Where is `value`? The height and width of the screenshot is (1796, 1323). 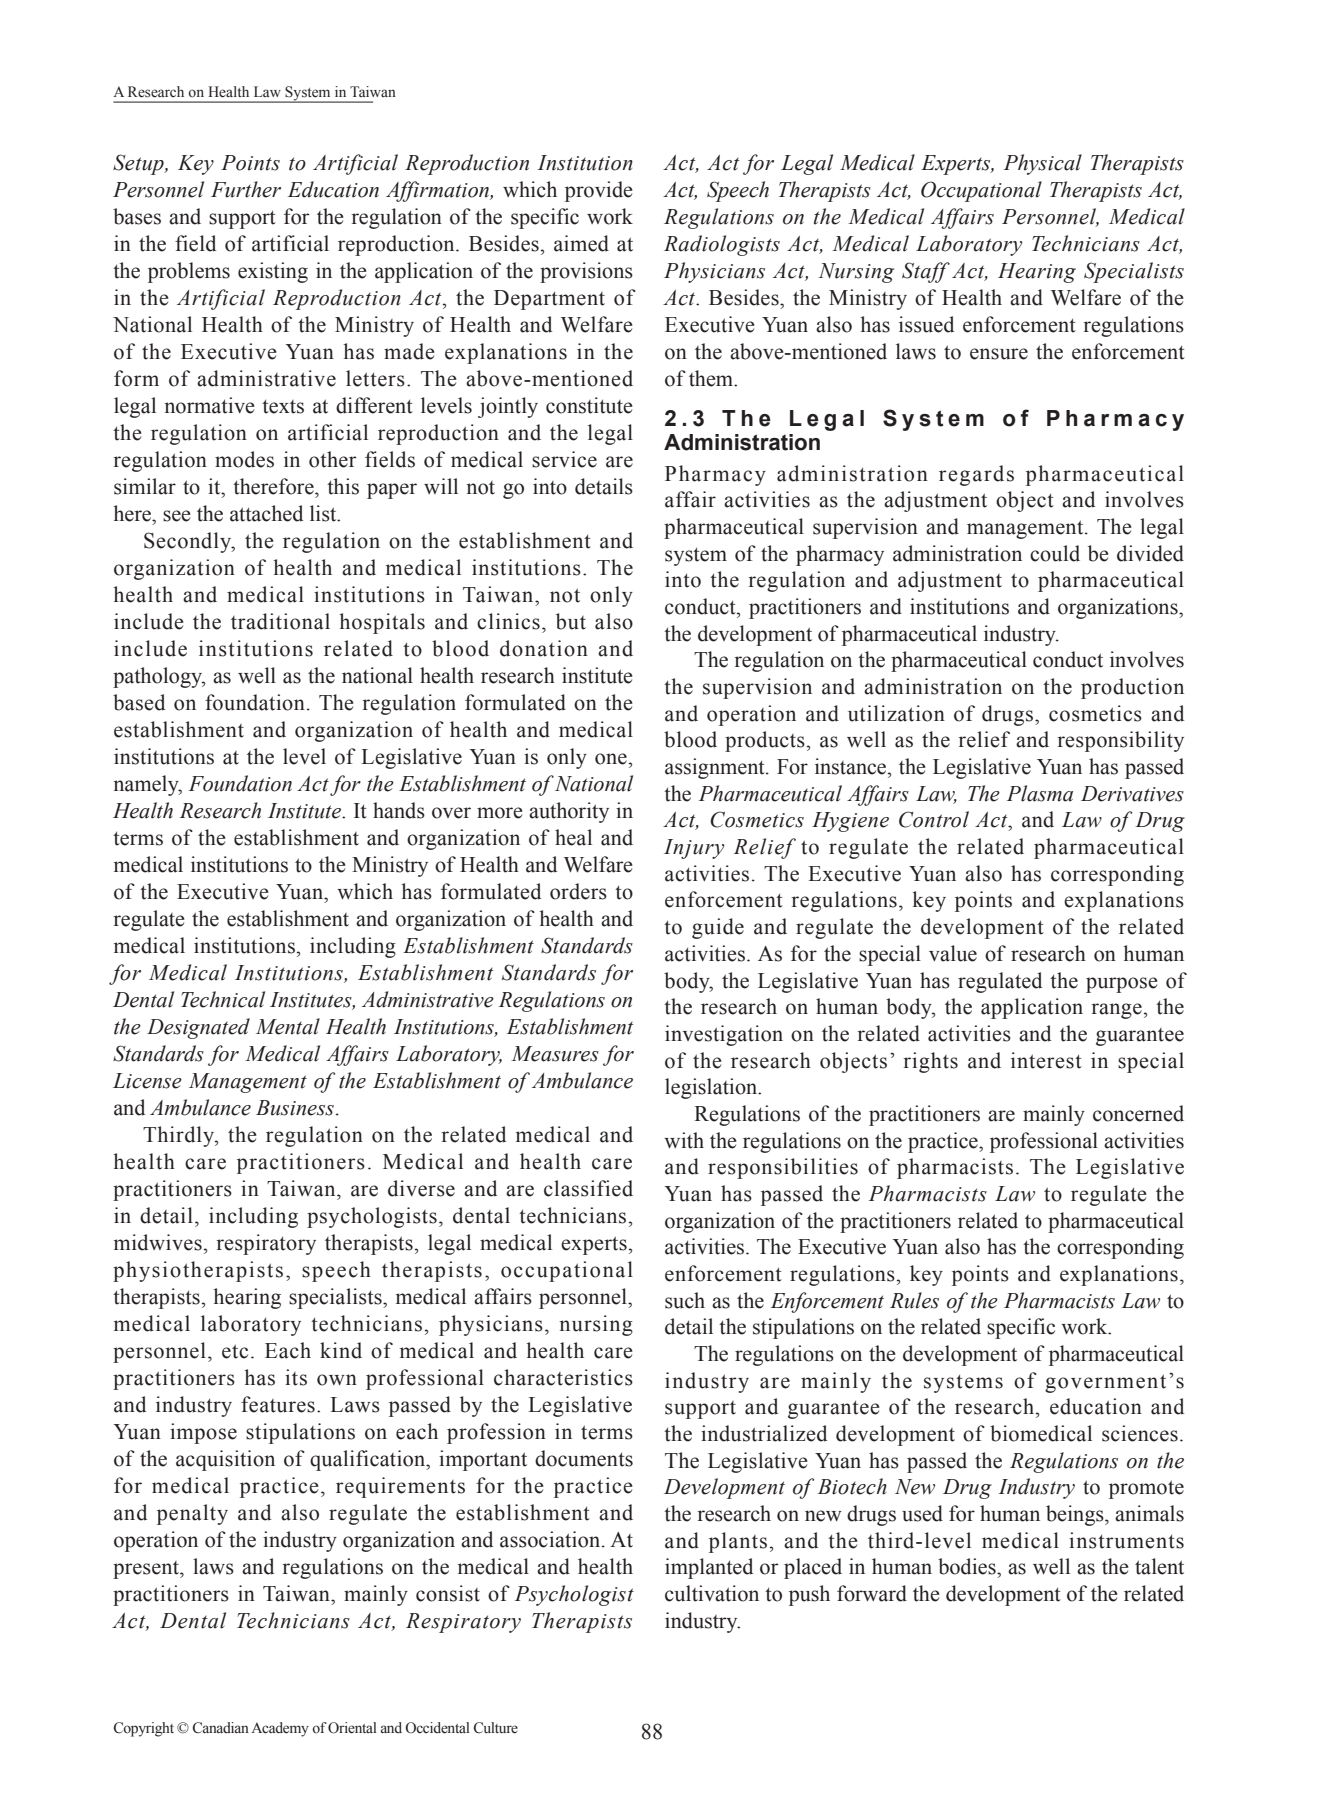 value is located at coordinates (953, 953).
